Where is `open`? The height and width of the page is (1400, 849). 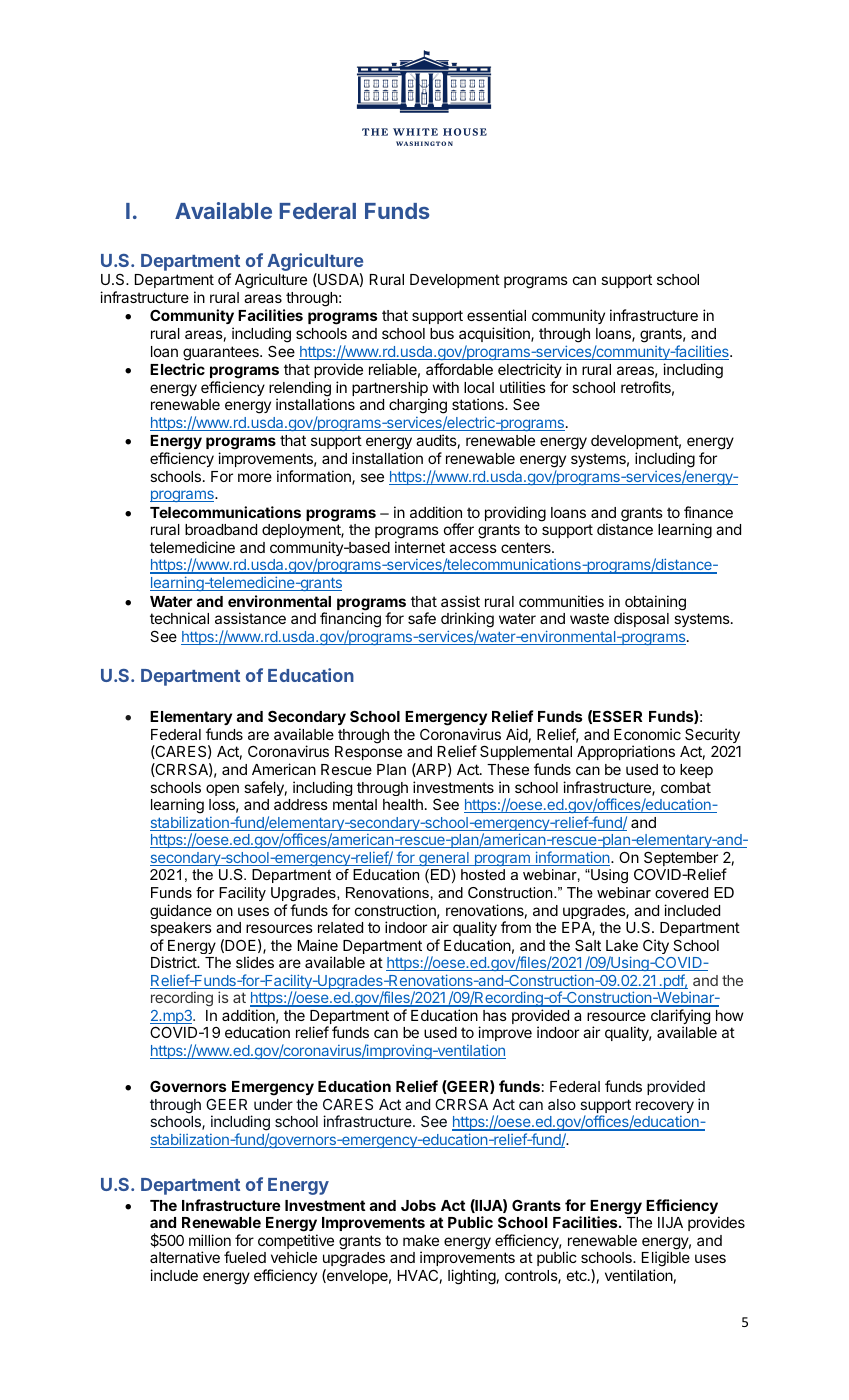
open is located at coordinates (222, 790).
